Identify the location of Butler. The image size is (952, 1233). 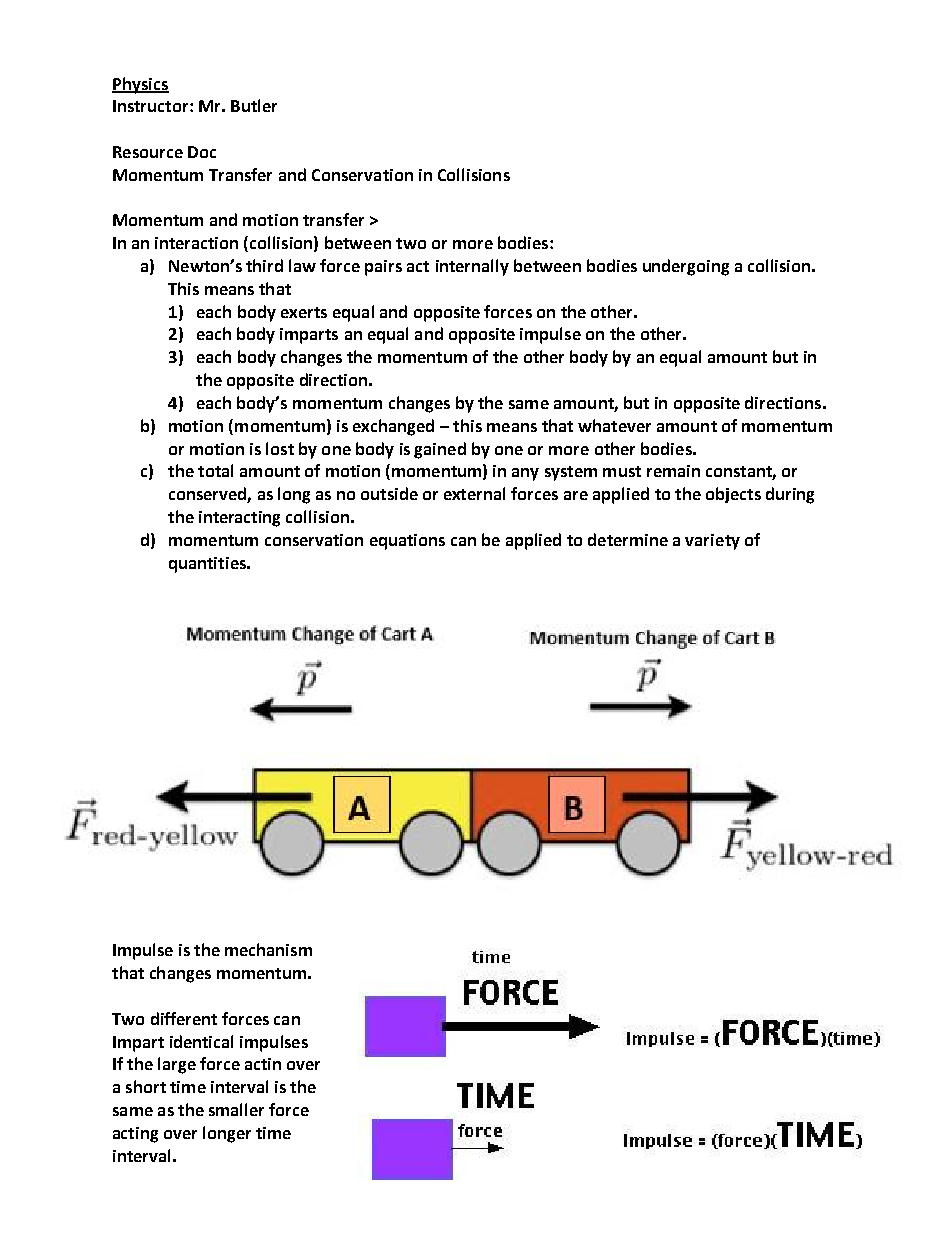
(254, 105).
